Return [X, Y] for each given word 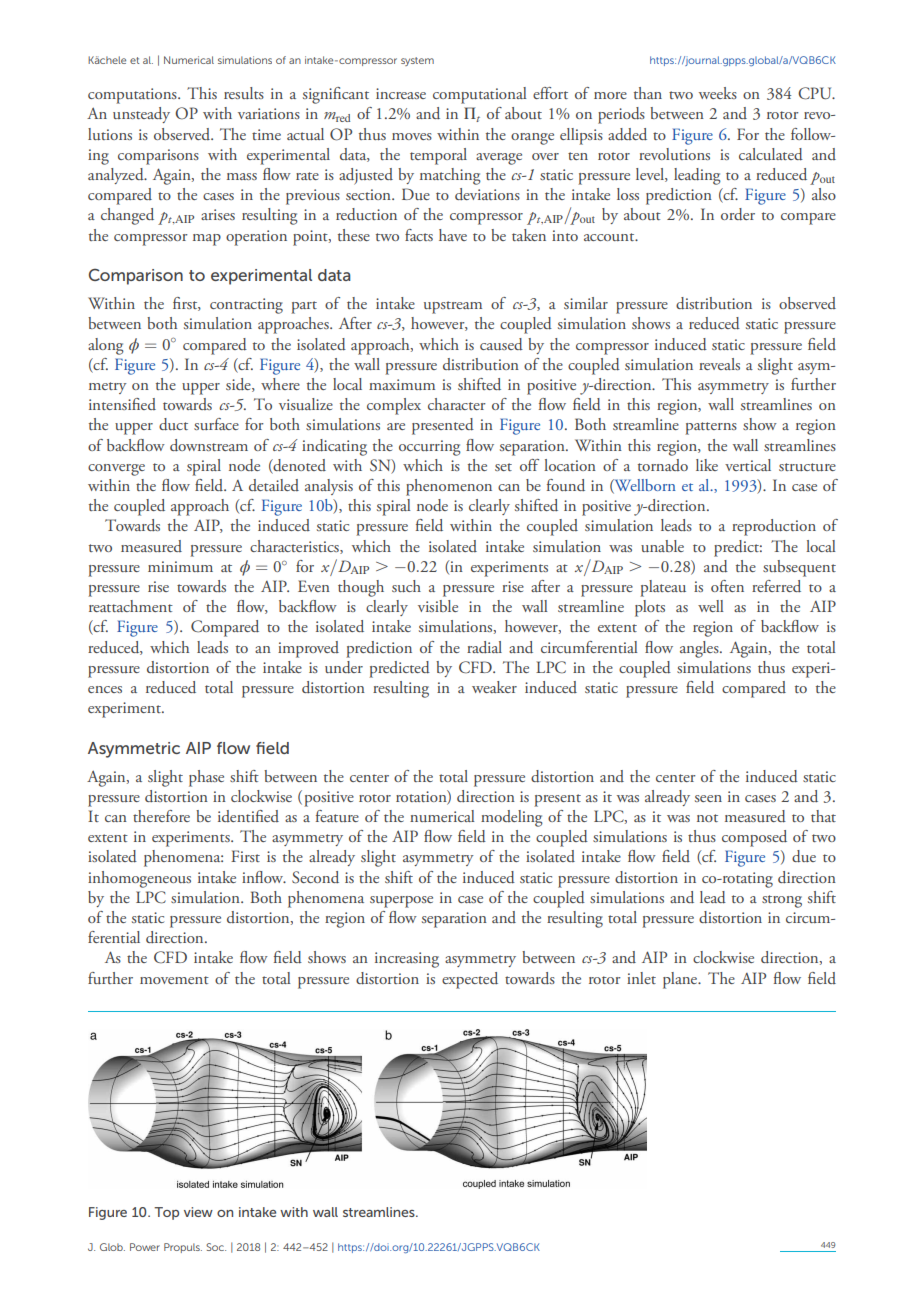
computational [480, 95]
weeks [718, 93]
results [244, 93]
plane [681, 980]
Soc [216, 1247]
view [198, 1212]
